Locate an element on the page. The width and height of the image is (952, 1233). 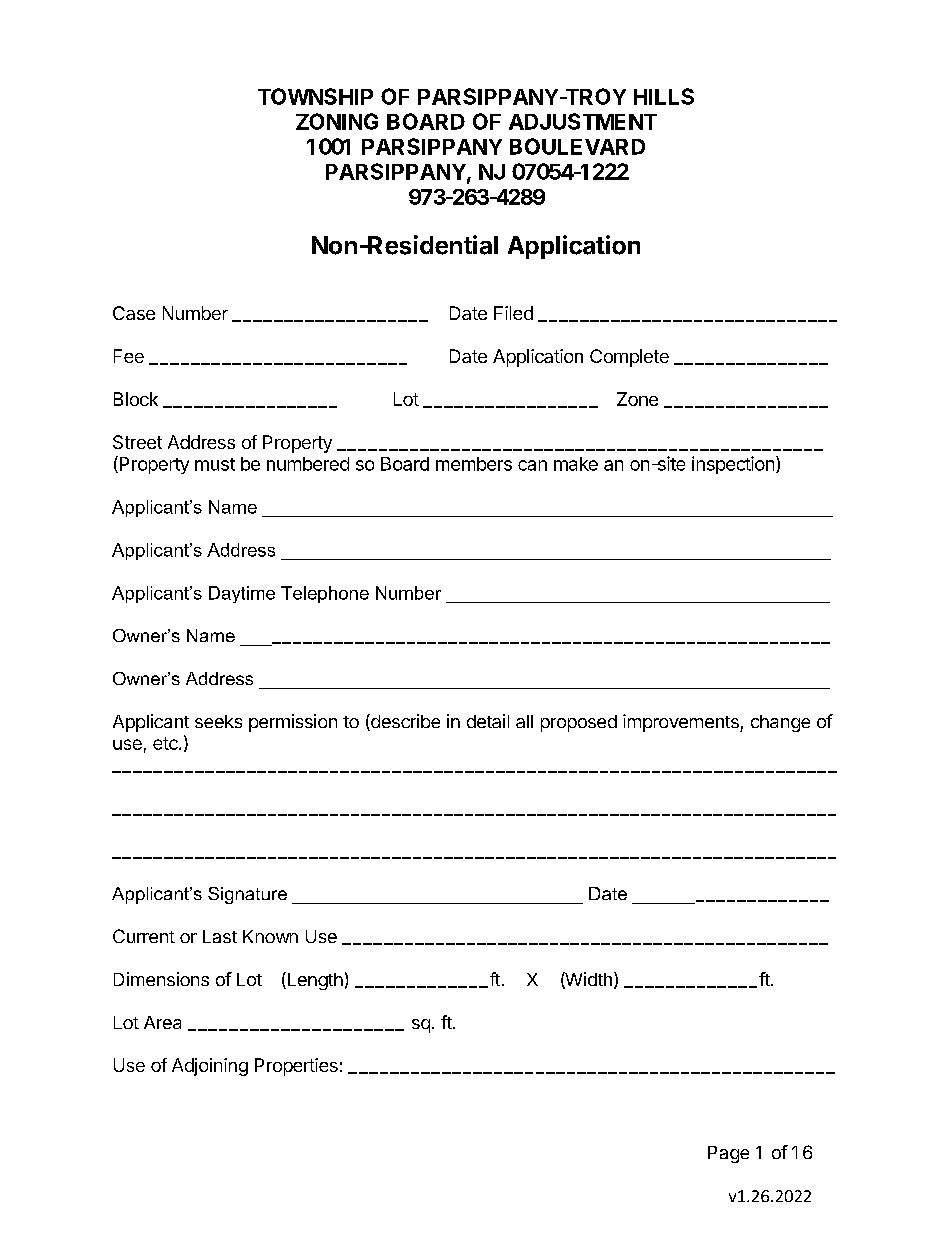
TOWNSHIP is located at coordinates (315, 96).
